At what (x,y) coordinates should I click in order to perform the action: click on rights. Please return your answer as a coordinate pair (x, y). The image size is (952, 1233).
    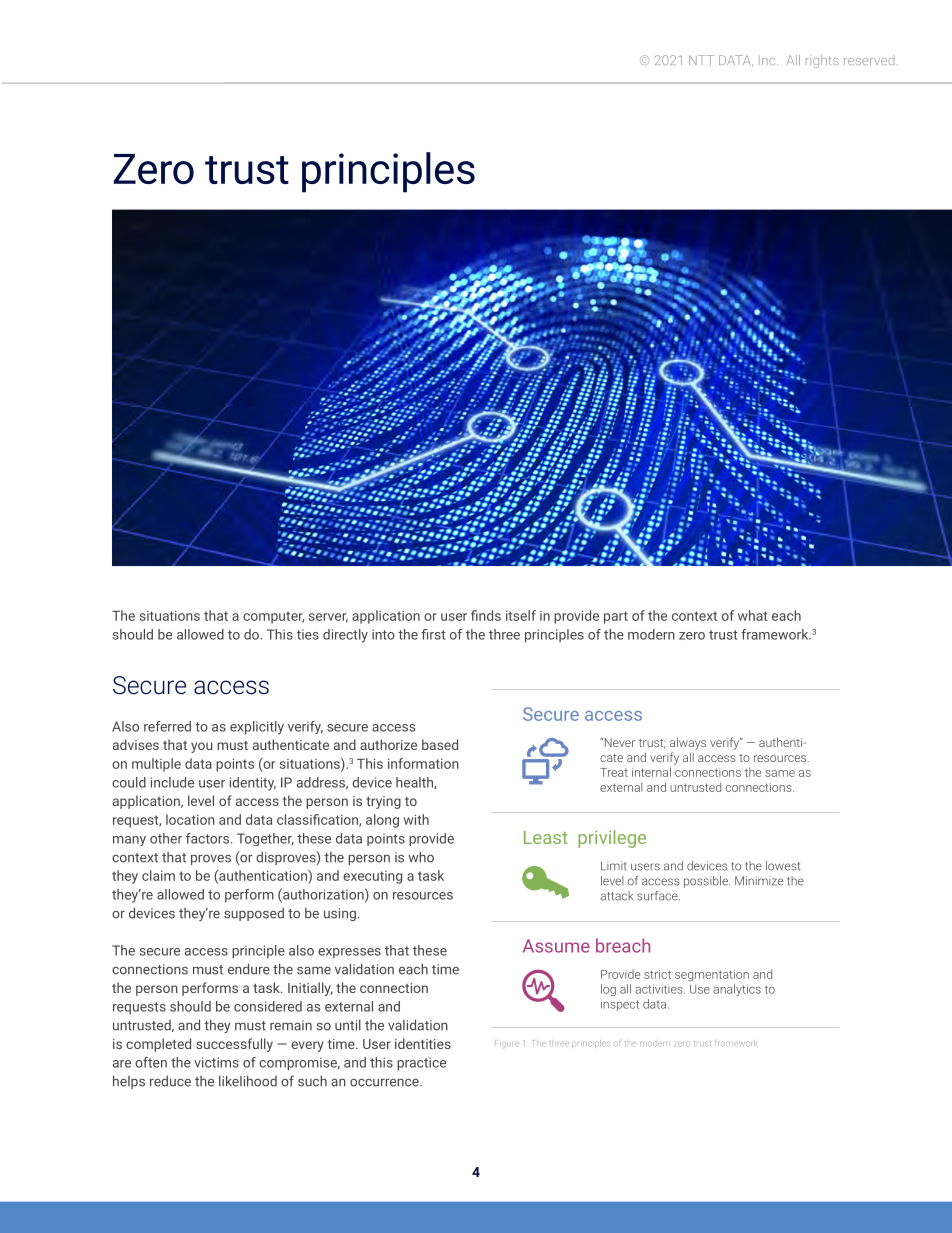
    Looking at the image, I should click on (822, 61).
